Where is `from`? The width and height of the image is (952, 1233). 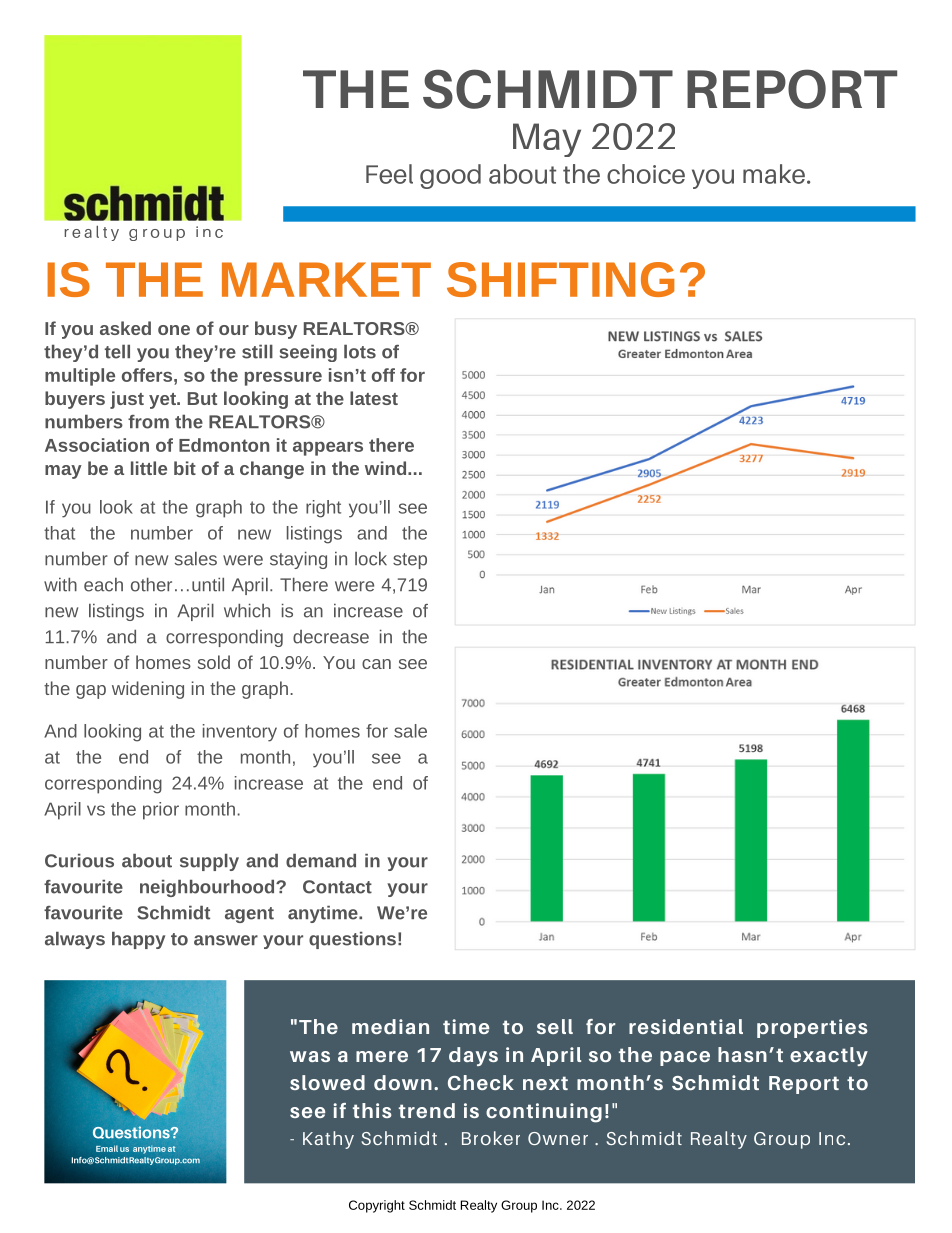 from is located at coordinates (148, 422).
